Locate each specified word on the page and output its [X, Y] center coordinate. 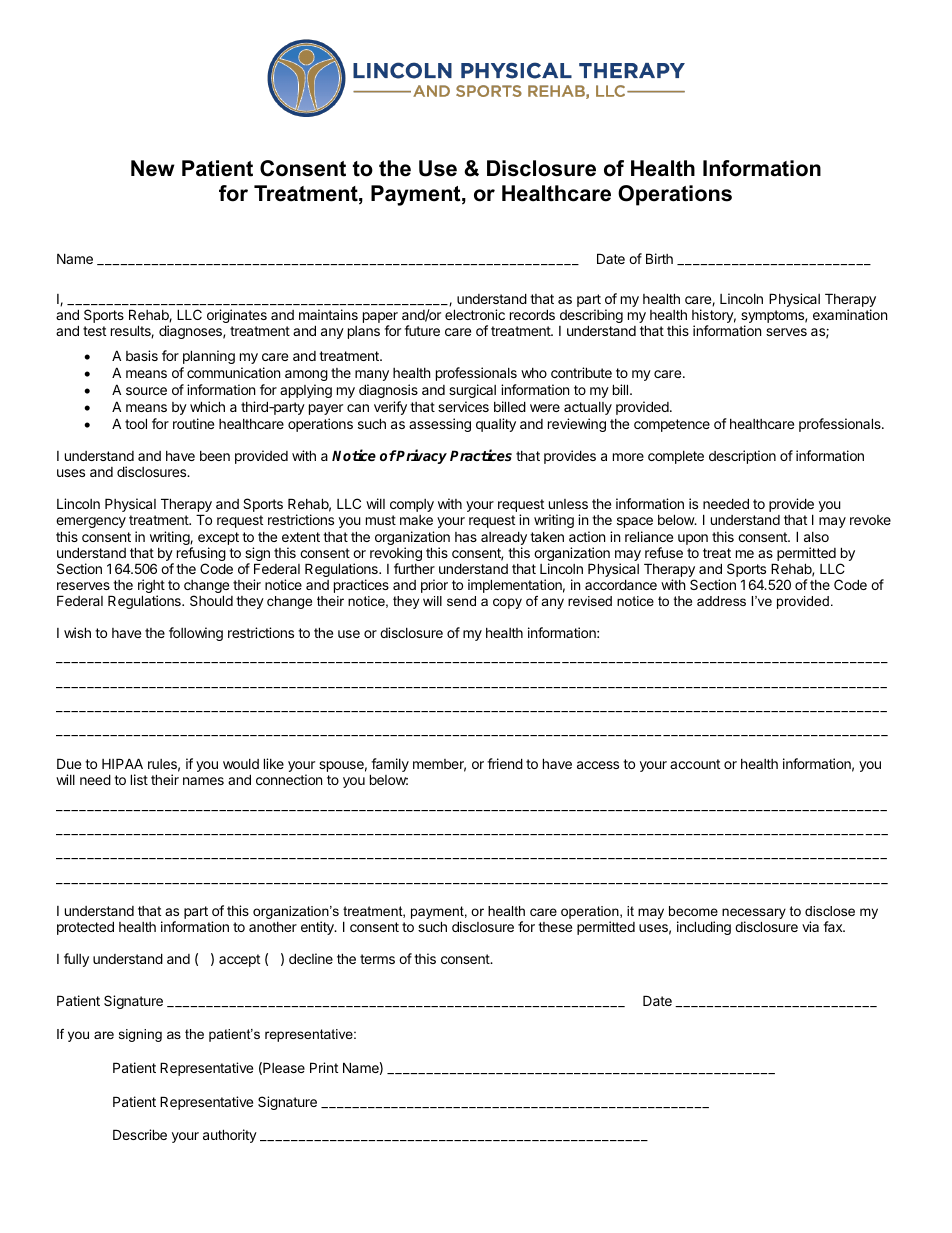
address [721, 601]
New [153, 168]
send [461, 601]
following [196, 634]
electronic [475, 314]
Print [324, 1067]
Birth [659, 258]
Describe [140, 1134]
